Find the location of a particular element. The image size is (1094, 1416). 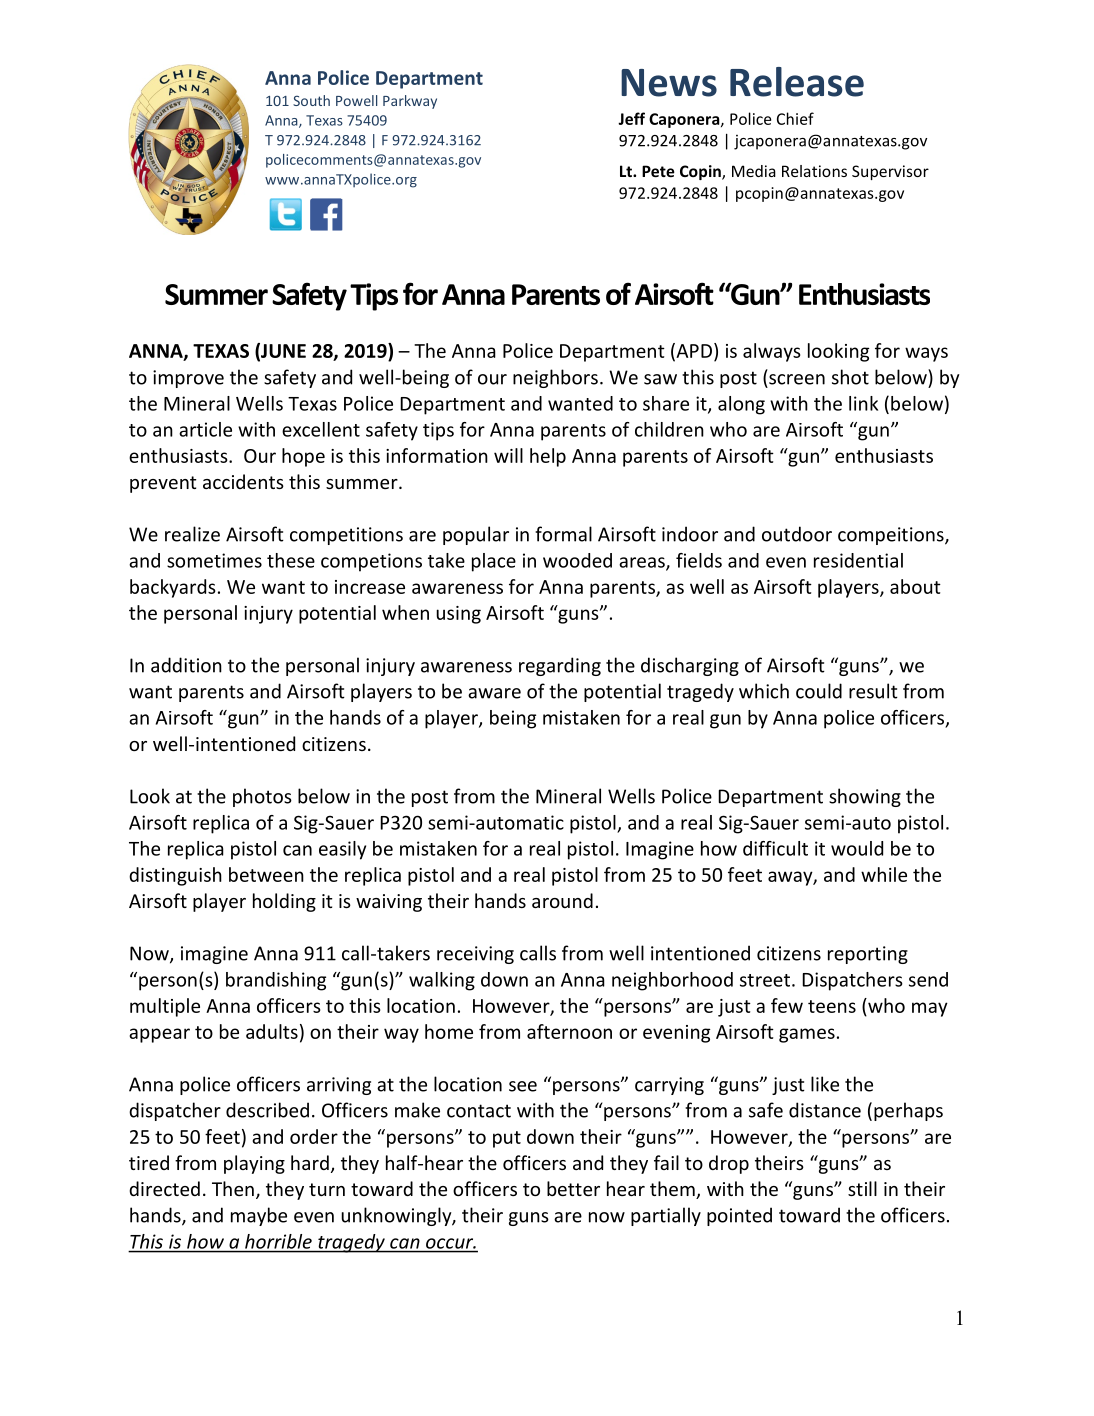

help is located at coordinates (548, 457).
